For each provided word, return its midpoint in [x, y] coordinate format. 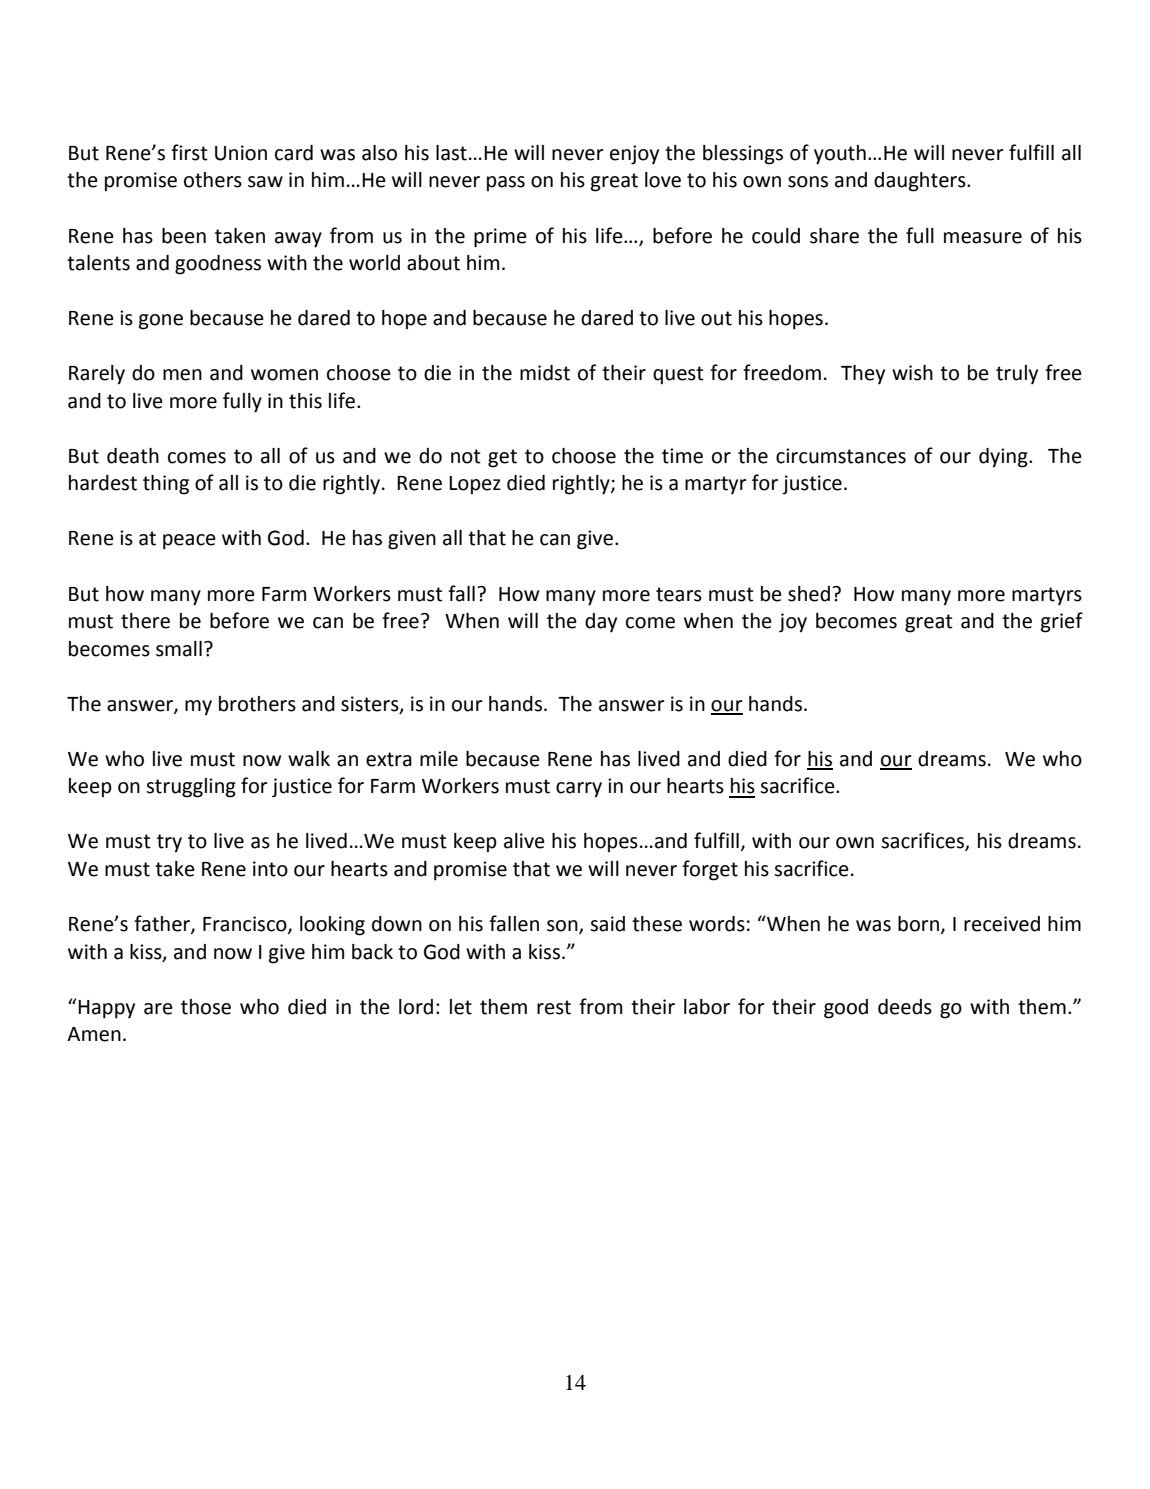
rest [554, 1007]
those [206, 1007]
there [145, 621]
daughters [921, 182]
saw [265, 182]
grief [1062, 622]
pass [506, 184]
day [601, 623]
